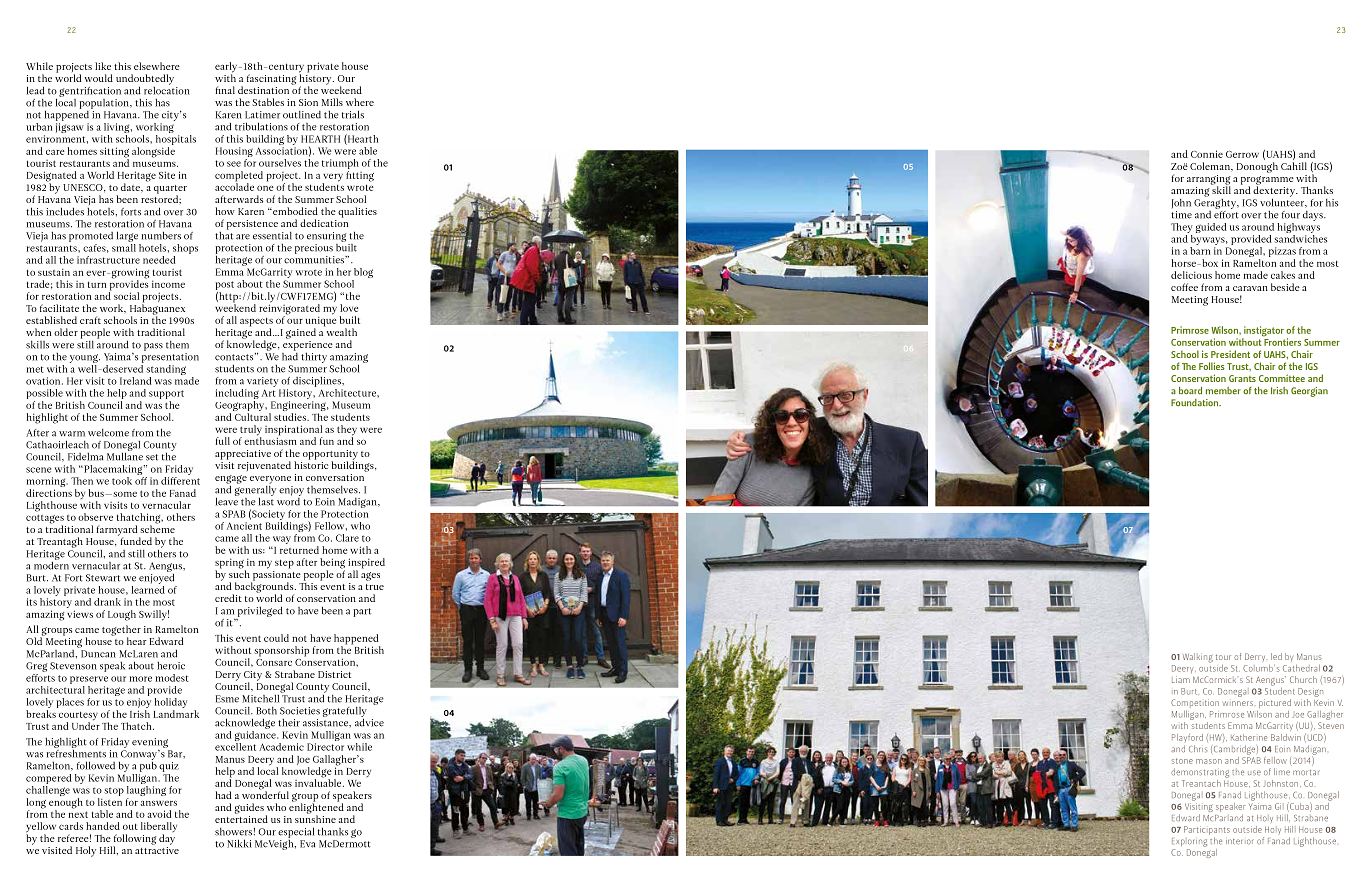 The image size is (1372, 882). What do you see at coordinates (375, 587) in the screenshot?
I see `true` at bounding box center [375, 587].
